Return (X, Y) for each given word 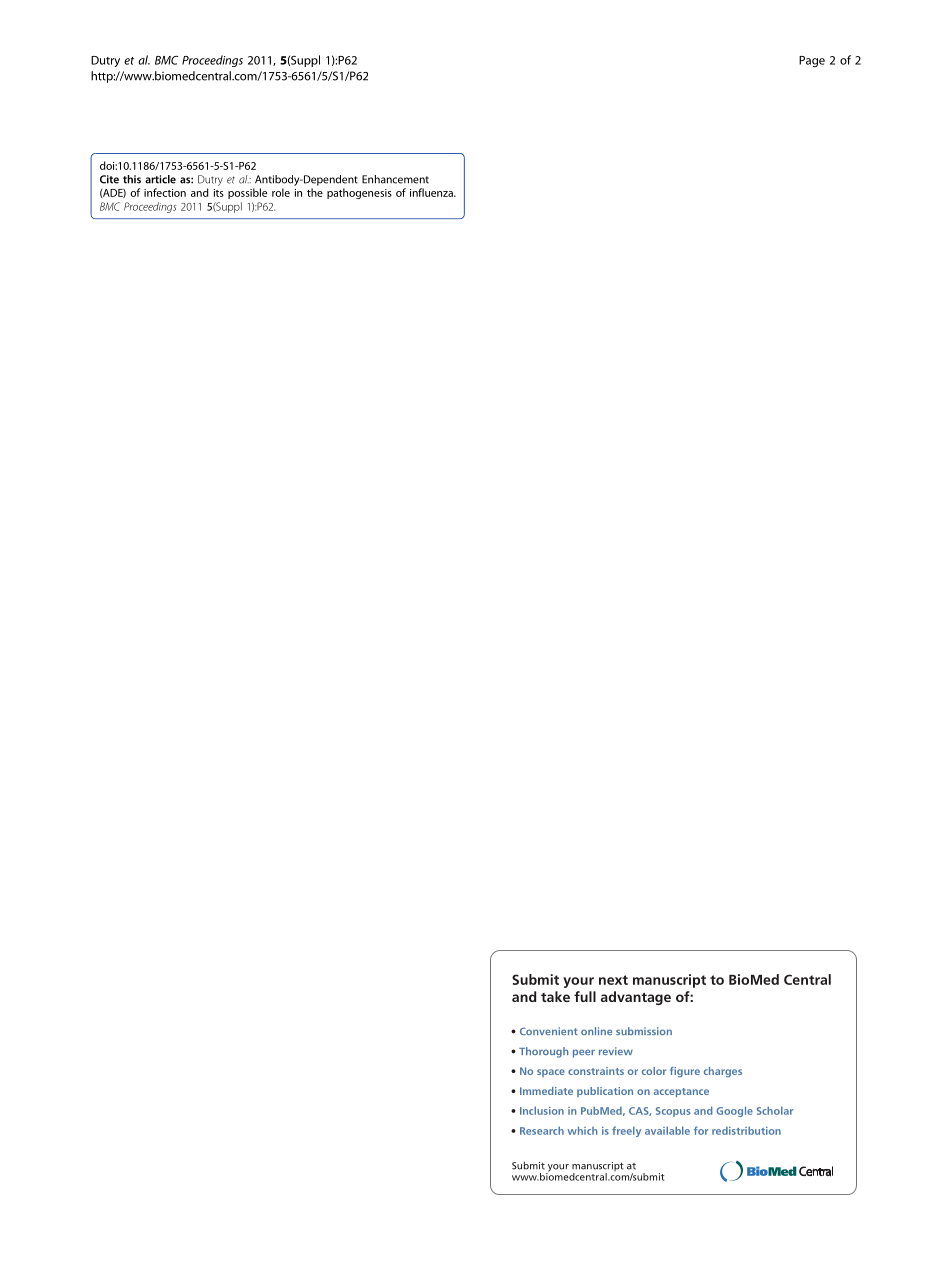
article (160, 179)
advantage (636, 998)
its (219, 193)
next (613, 980)
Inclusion (542, 1110)
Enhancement (395, 179)
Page (812, 61)
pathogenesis (359, 193)
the (315, 192)
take (555, 996)
